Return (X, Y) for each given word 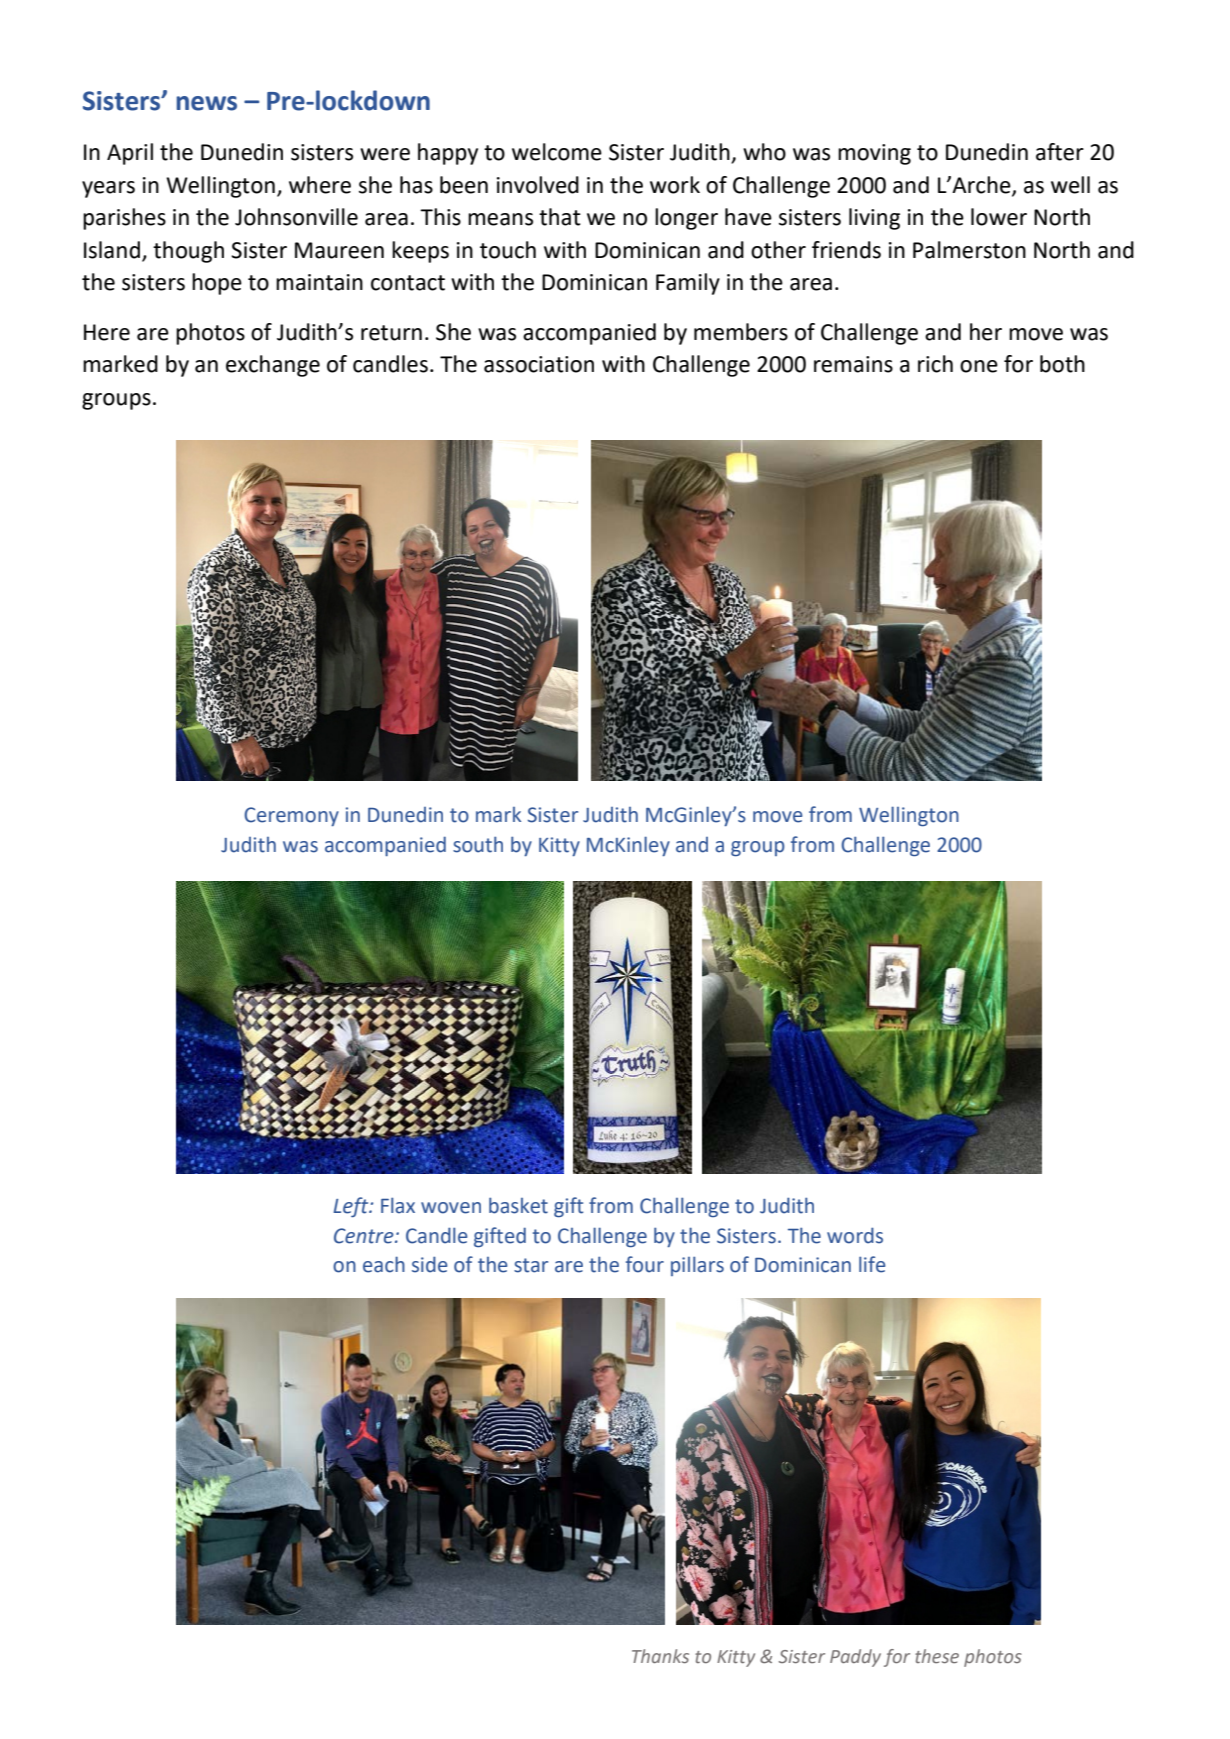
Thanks (660, 1656)
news (206, 103)
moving (874, 154)
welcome (557, 152)
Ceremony (291, 816)
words (855, 1235)
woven (451, 1208)
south (478, 844)
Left (352, 1207)
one (979, 366)
